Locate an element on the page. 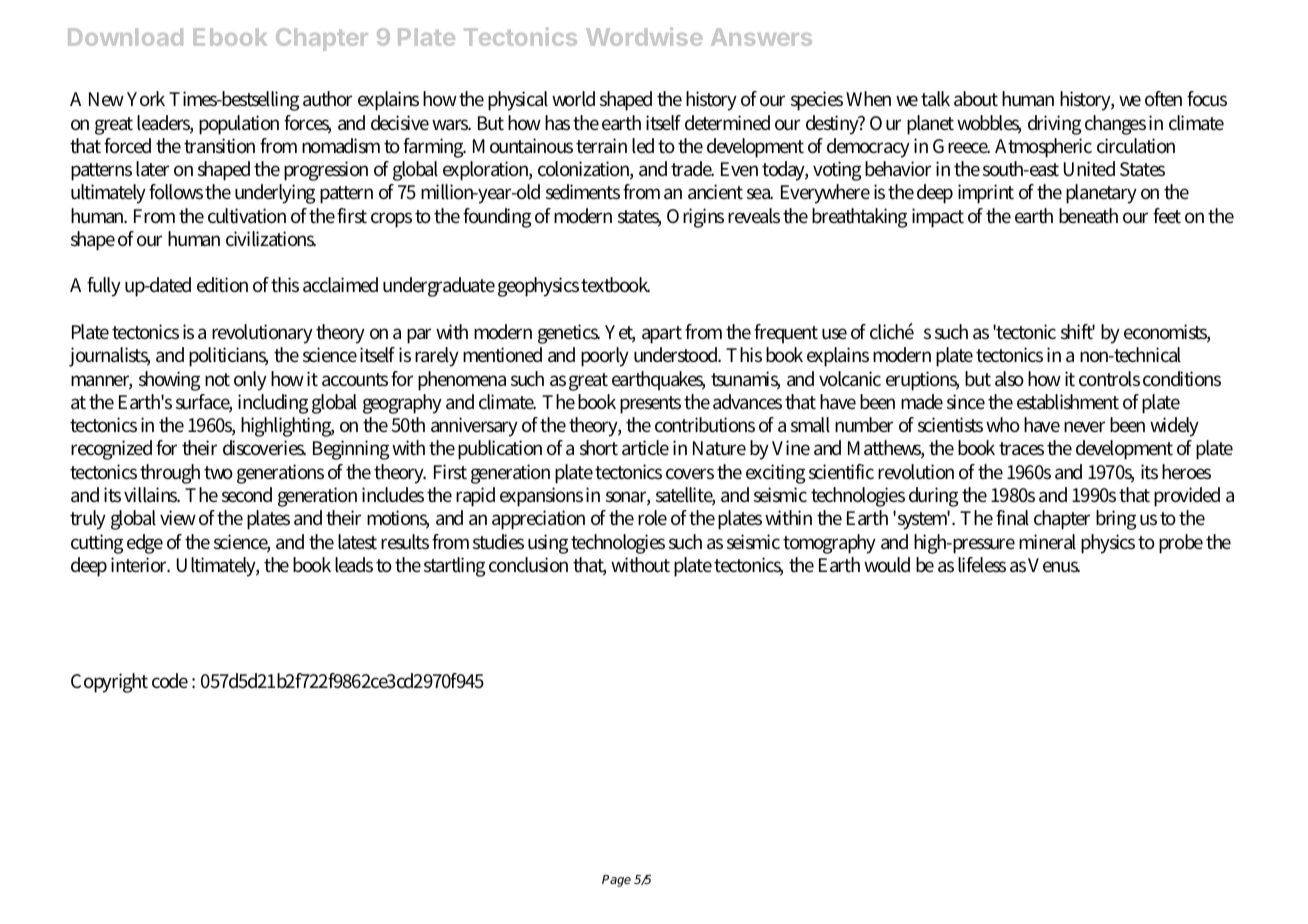  conclusion is located at coordinates (528, 565).
